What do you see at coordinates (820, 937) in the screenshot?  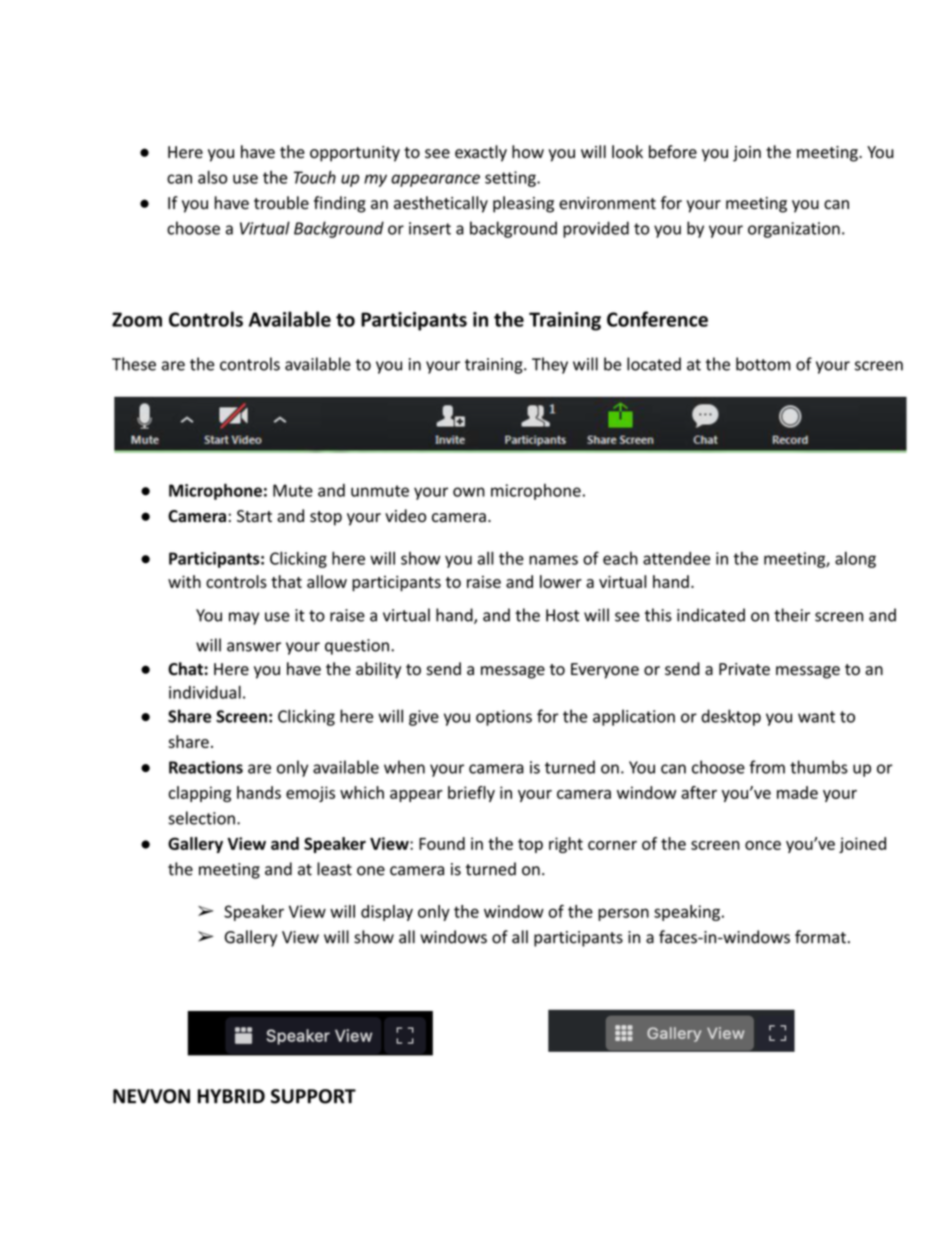 I see `format` at bounding box center [820, 937].
